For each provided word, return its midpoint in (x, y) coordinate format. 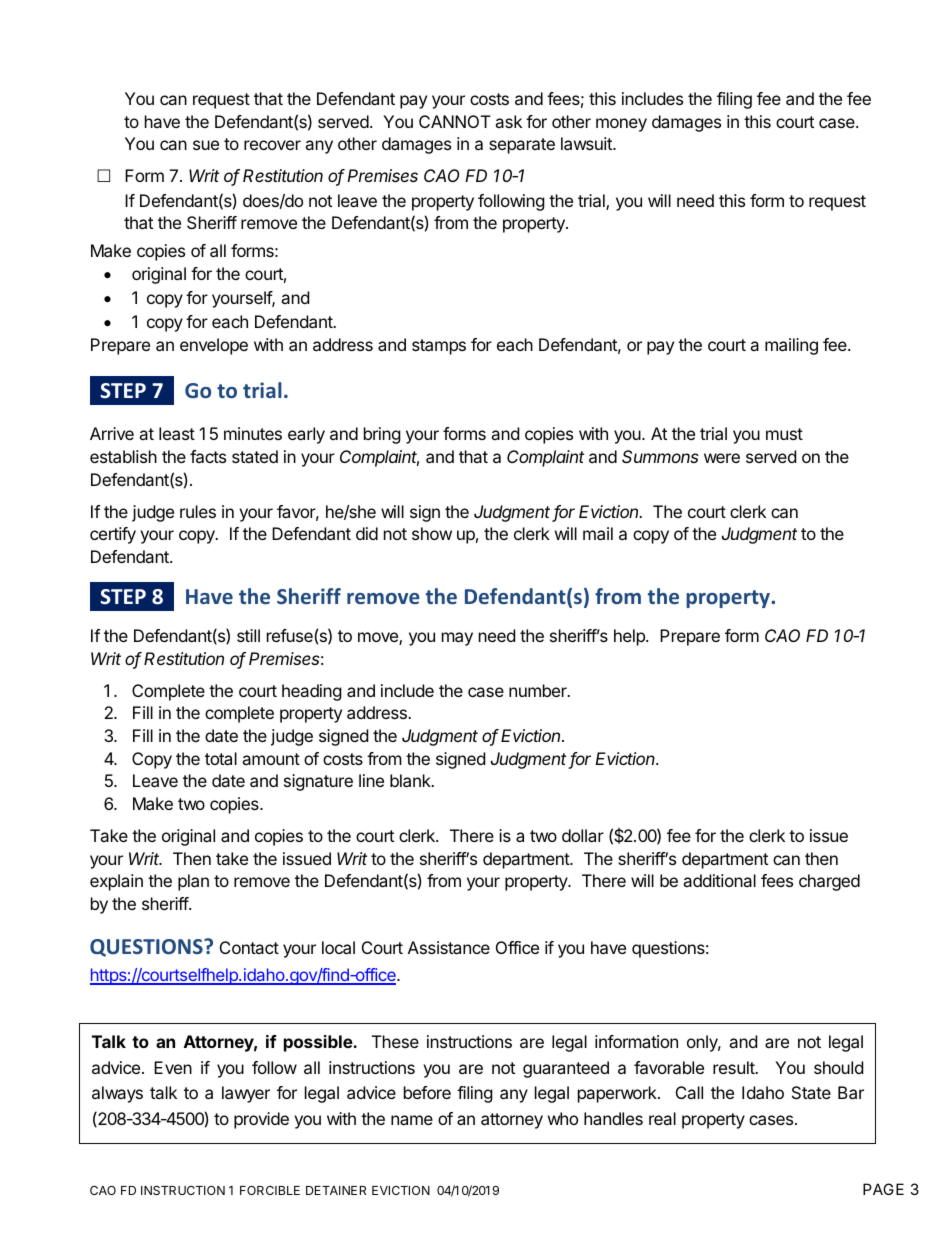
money (621, 125)
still (248, 635)
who (563, 1118)
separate (522, 146)
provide (261, 1120)
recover (272, 145)
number (539, 690)
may (457, 639)
